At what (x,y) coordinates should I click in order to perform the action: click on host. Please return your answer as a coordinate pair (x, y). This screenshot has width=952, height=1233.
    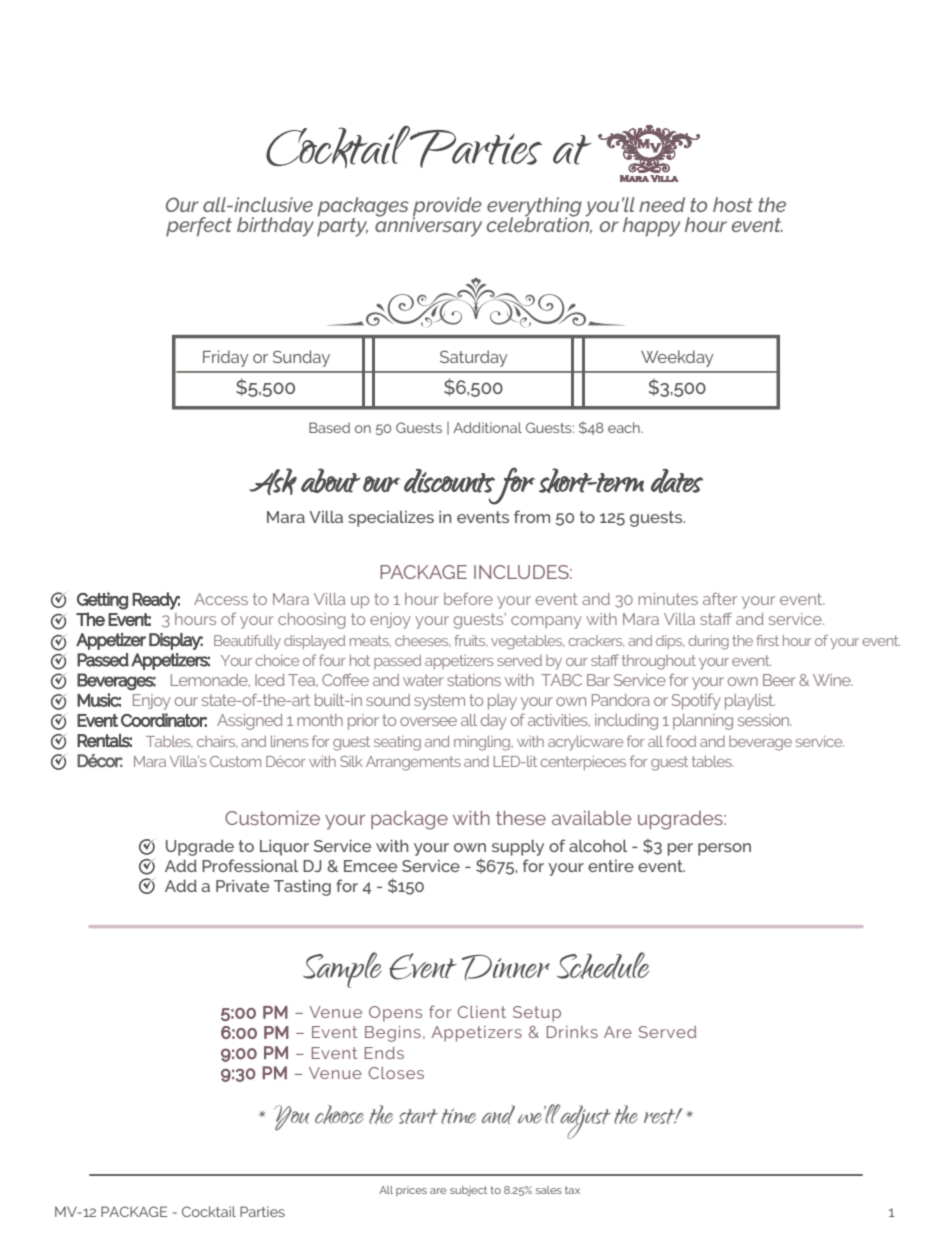
    Looking at the image, I should click on (733, 204).
